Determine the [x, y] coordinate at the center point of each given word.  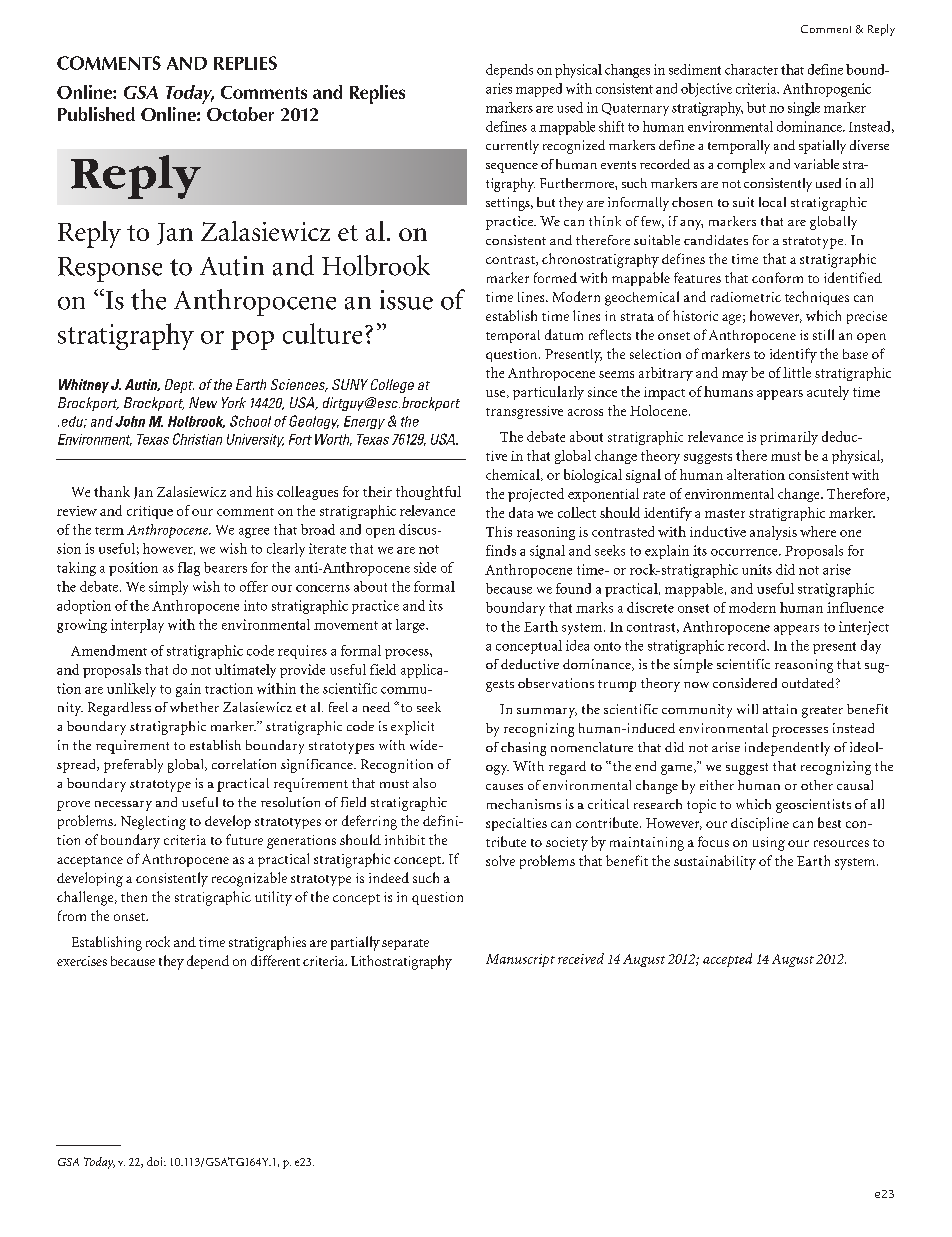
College [392, 386]
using [769, 844]
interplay [137, 626]
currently [512, 147]
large [411, 626]
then [134, 897]
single [804, 109]
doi [156, 1161]
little [797, 372]
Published [96, 114]
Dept [179, 386]
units [757, 569]
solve [500, 860]
